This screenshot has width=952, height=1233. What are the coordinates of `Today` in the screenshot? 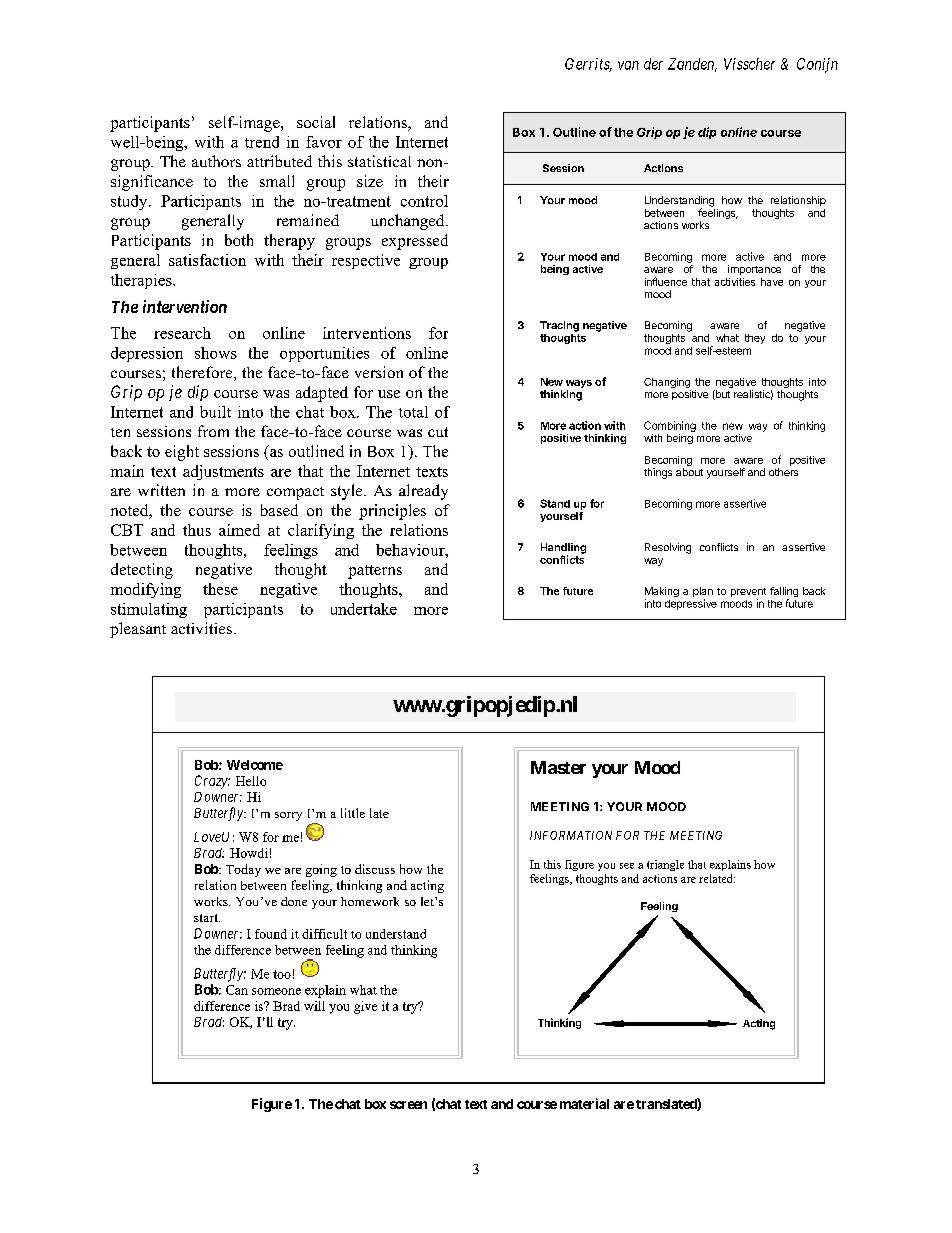 It's located at (243, 870).
